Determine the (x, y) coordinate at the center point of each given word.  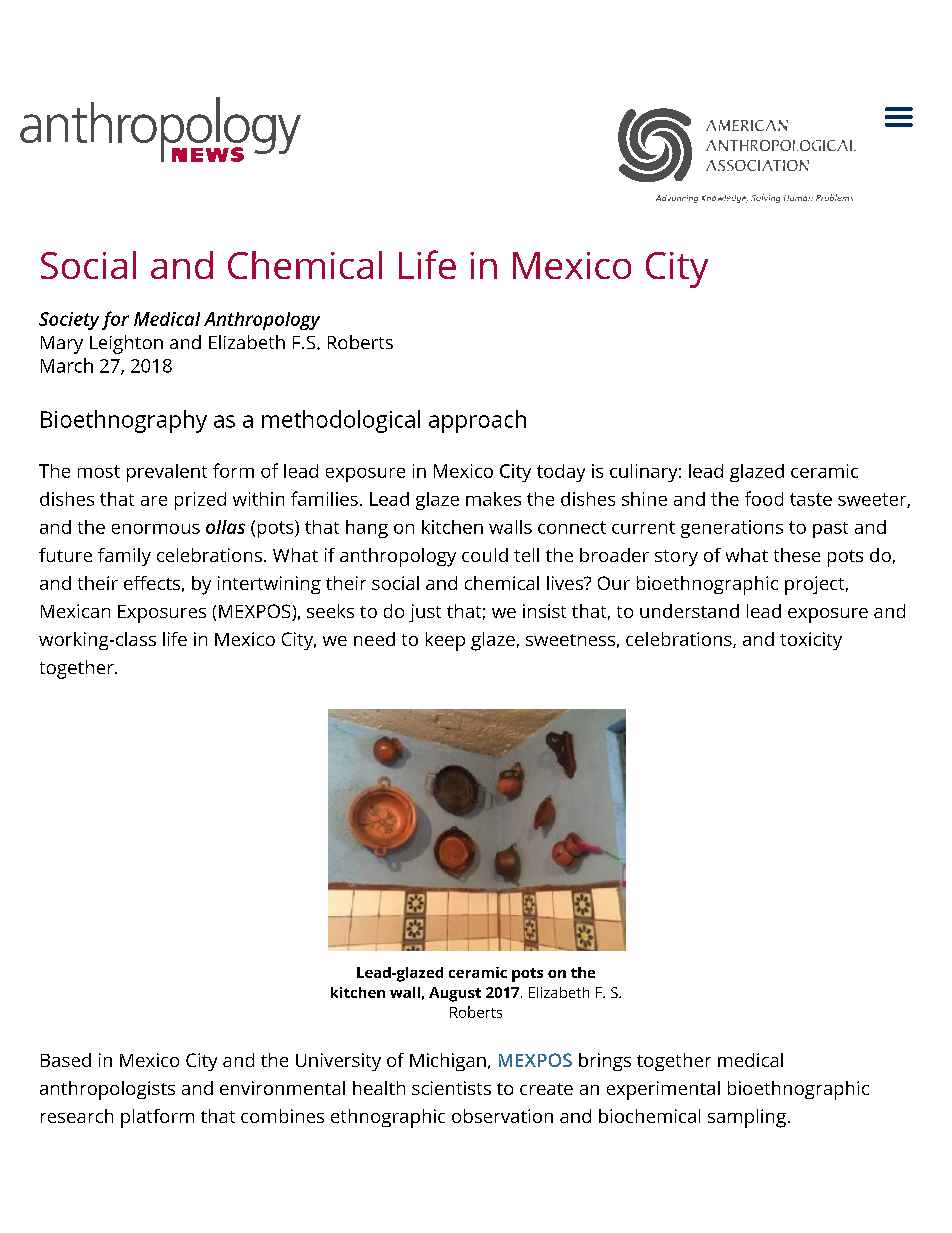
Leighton (126, 344)
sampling (747, 1118)
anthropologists (107, 1090)
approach (477, 421)
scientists (451, 1088)
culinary (643, 473)
